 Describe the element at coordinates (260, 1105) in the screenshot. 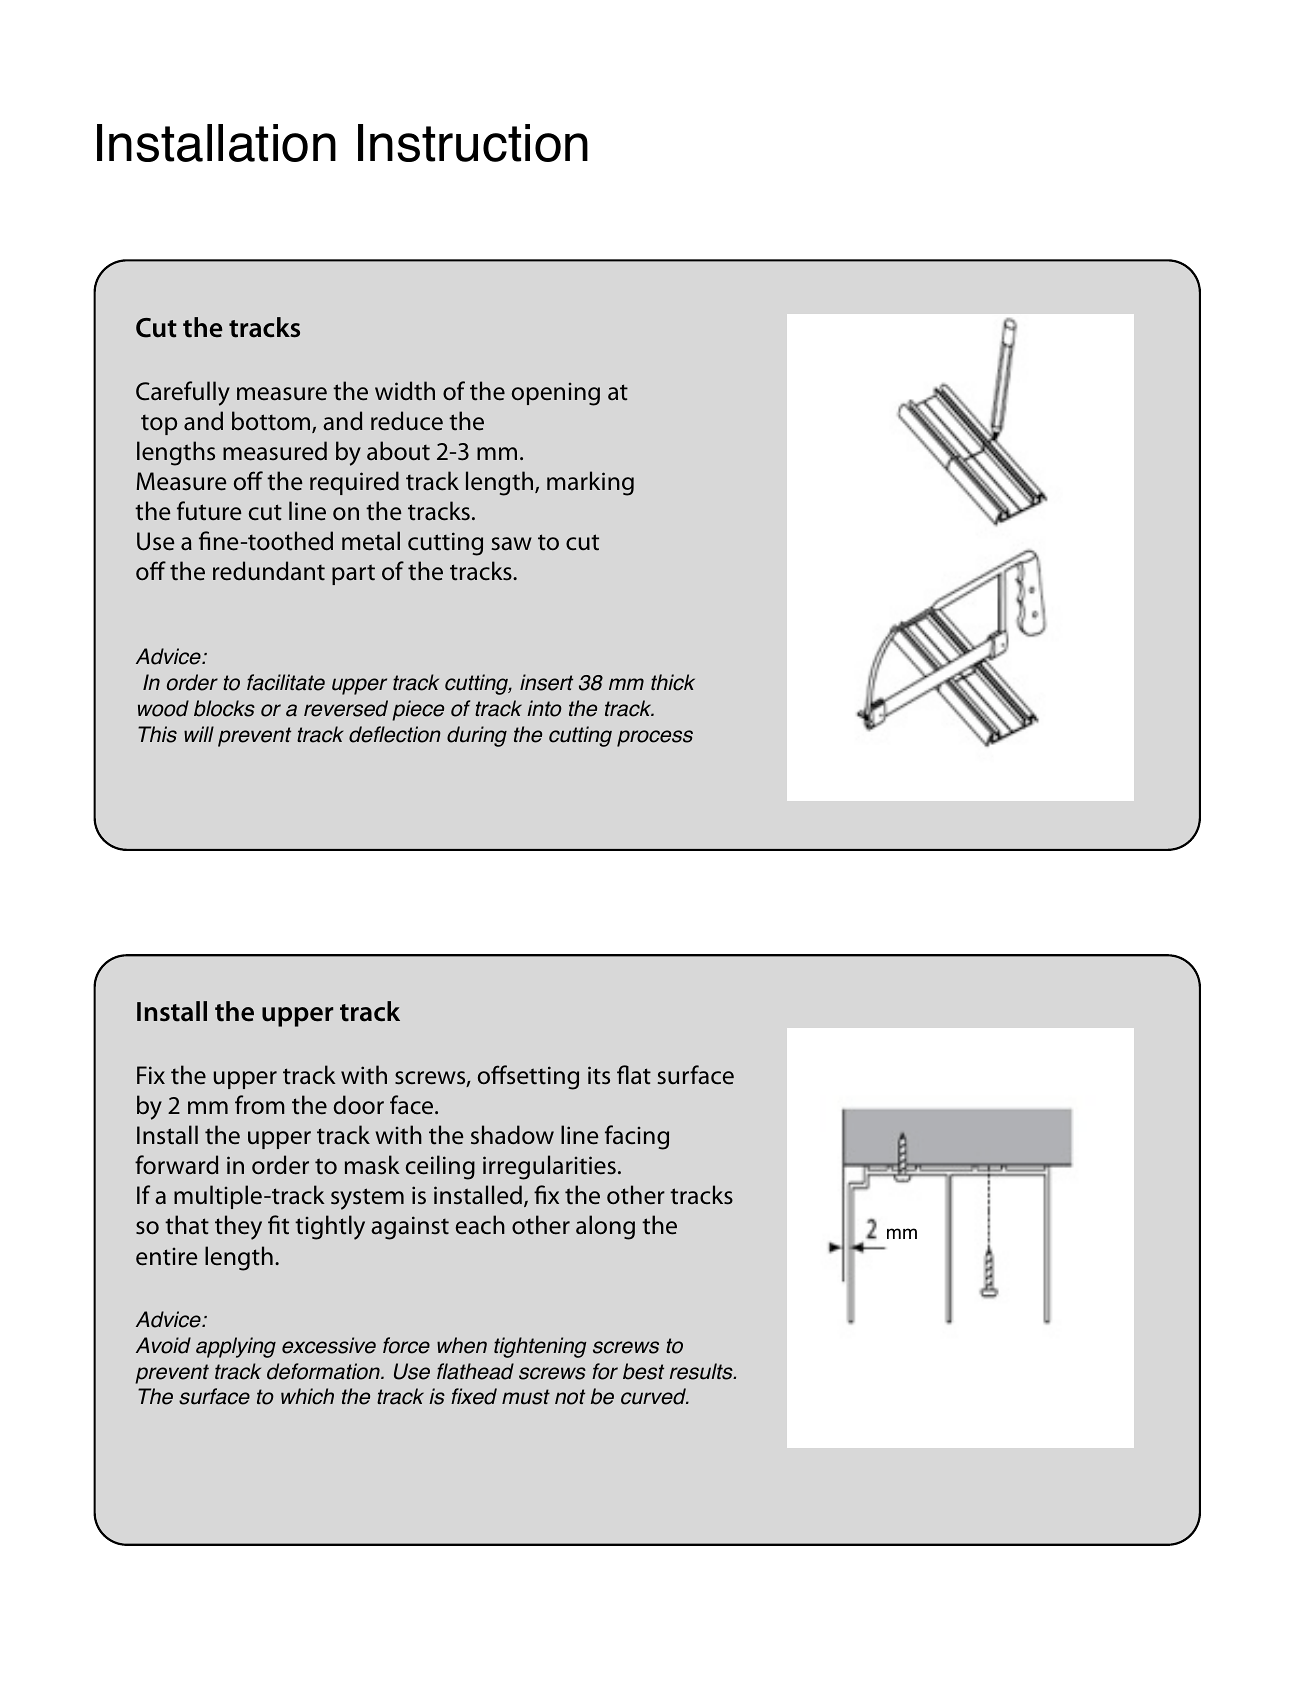

I see `from` at that location.
